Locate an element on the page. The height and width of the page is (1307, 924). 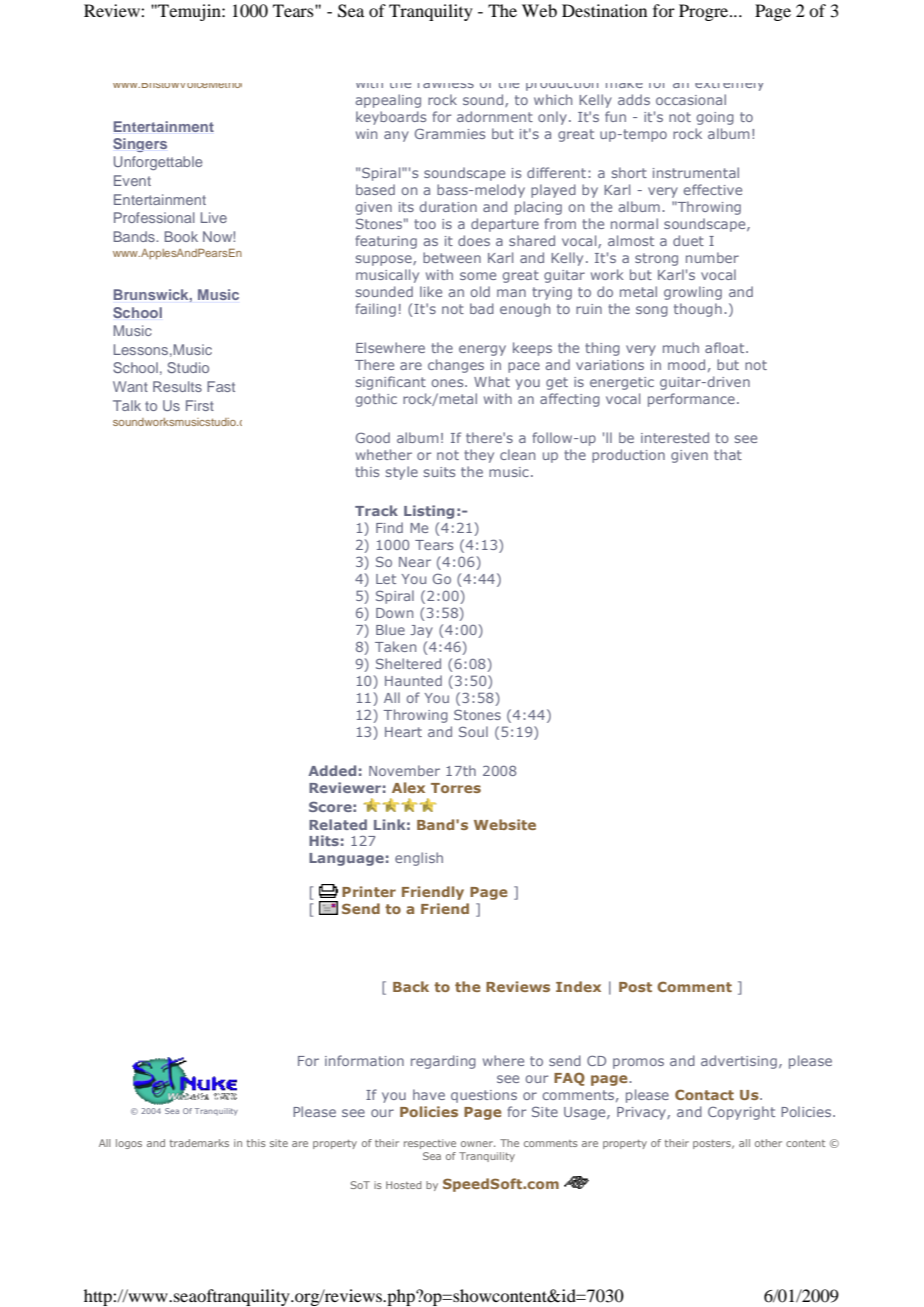
english is located at coordinates (419, 859).
